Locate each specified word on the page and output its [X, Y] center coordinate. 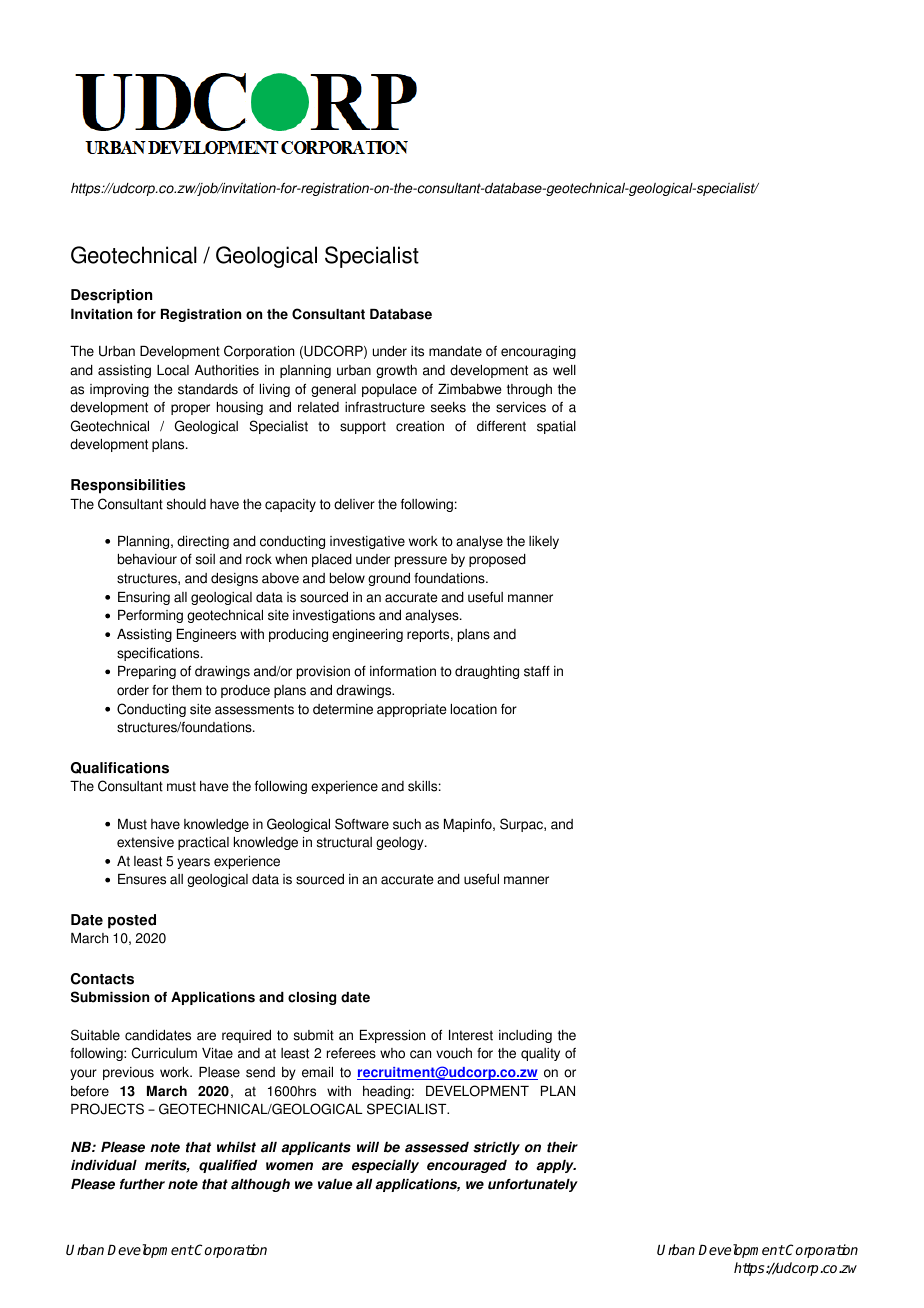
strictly [496, 1148]
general [333, 390]
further [142, 1184]
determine [343, 709]
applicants [316, 1148]
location [474, 709]
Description [111, 296]
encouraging [538, 352]
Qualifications [120, 768]
